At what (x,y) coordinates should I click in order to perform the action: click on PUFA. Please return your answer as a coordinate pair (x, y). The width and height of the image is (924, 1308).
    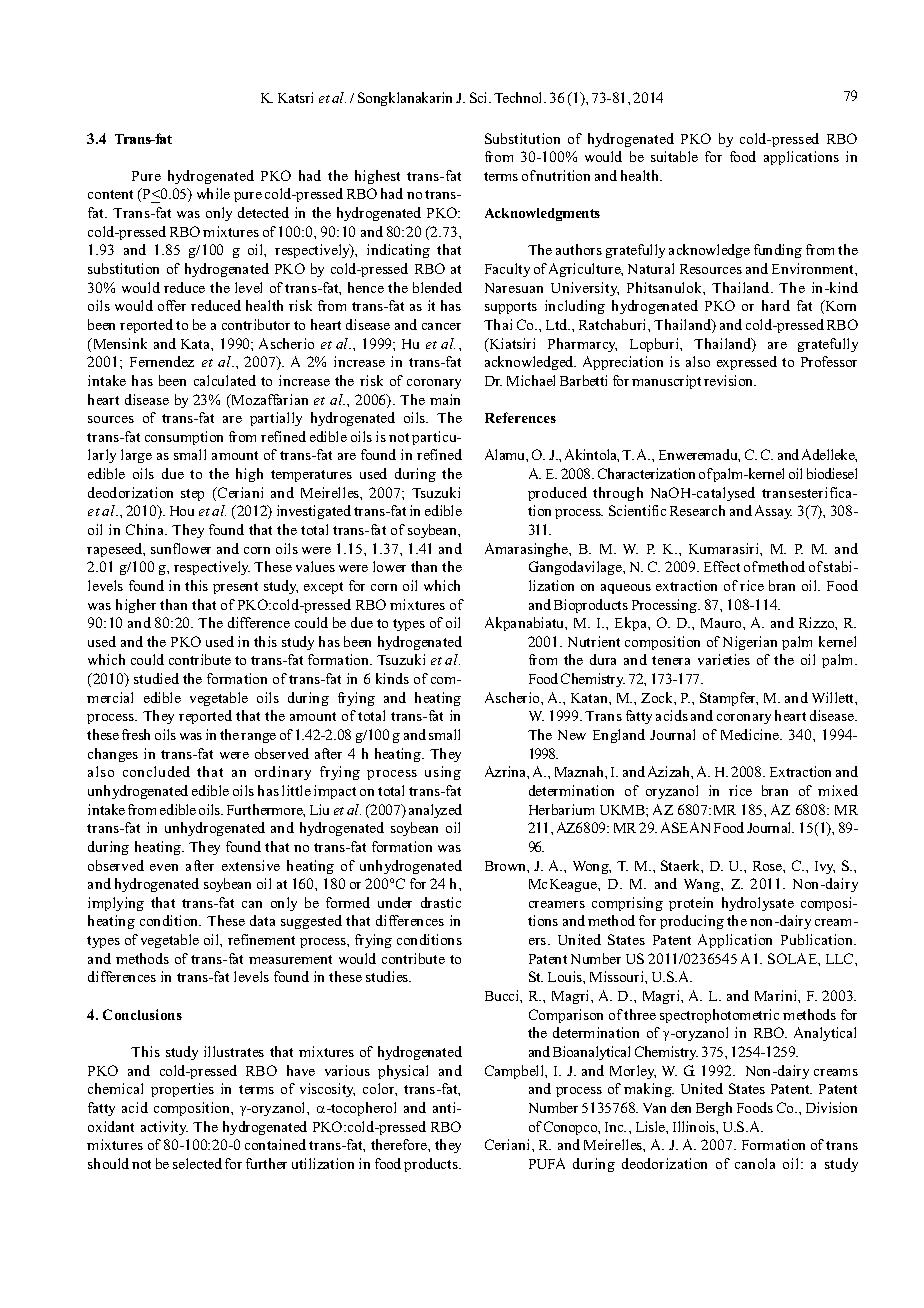
    Looking at the image, I should click on (547, 1163).
